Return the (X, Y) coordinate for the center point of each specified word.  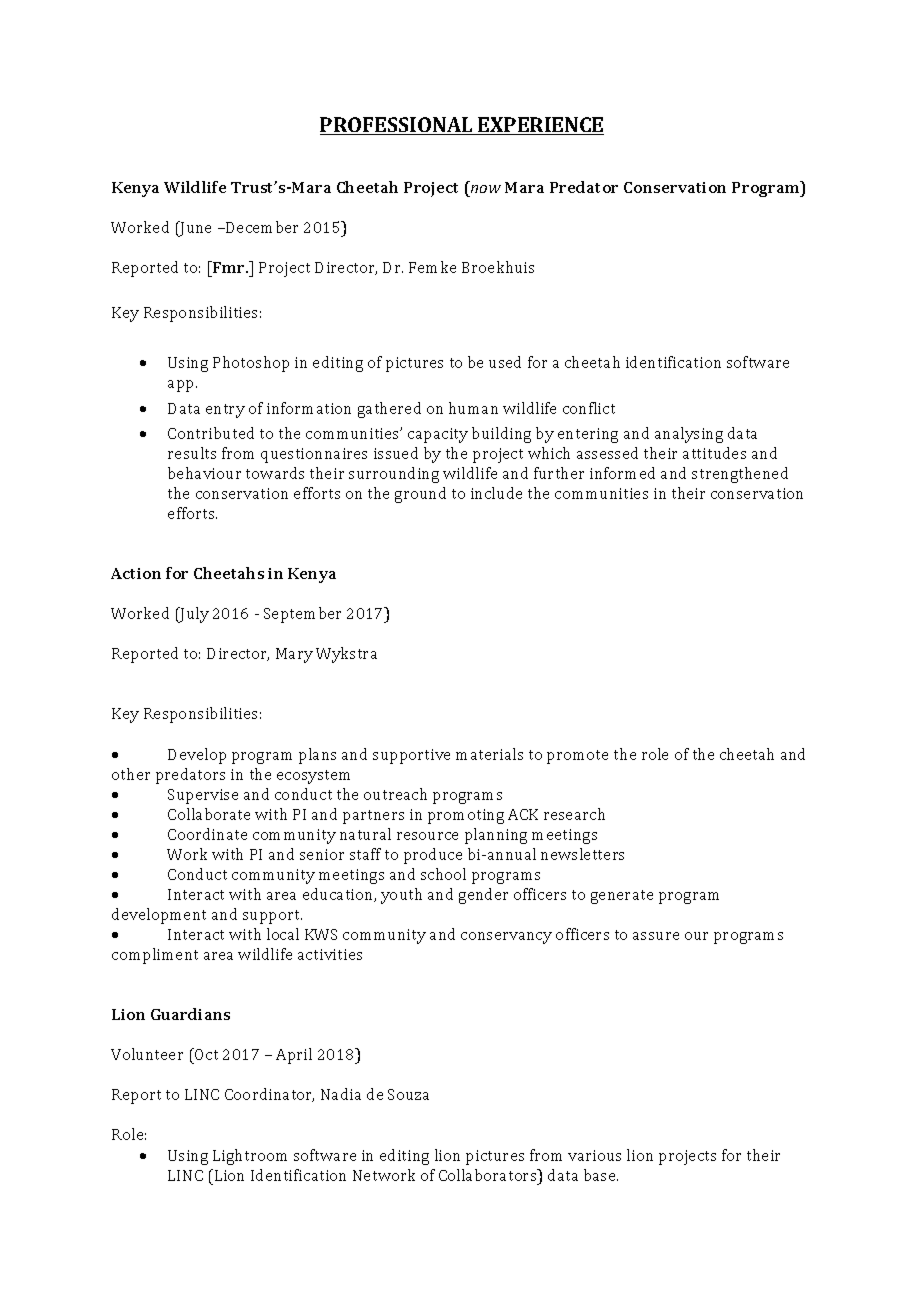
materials (489, 754)
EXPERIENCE (540, 126)
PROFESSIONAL (397, 126)
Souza (408, 1094)
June (195, 229)
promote (577, 757)
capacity (438, 435)
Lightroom (250, 1157)
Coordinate (207, 834)
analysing (689, 435)
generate (622, 897)
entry (225, 411)
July (194, 615)
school (443, 874)
